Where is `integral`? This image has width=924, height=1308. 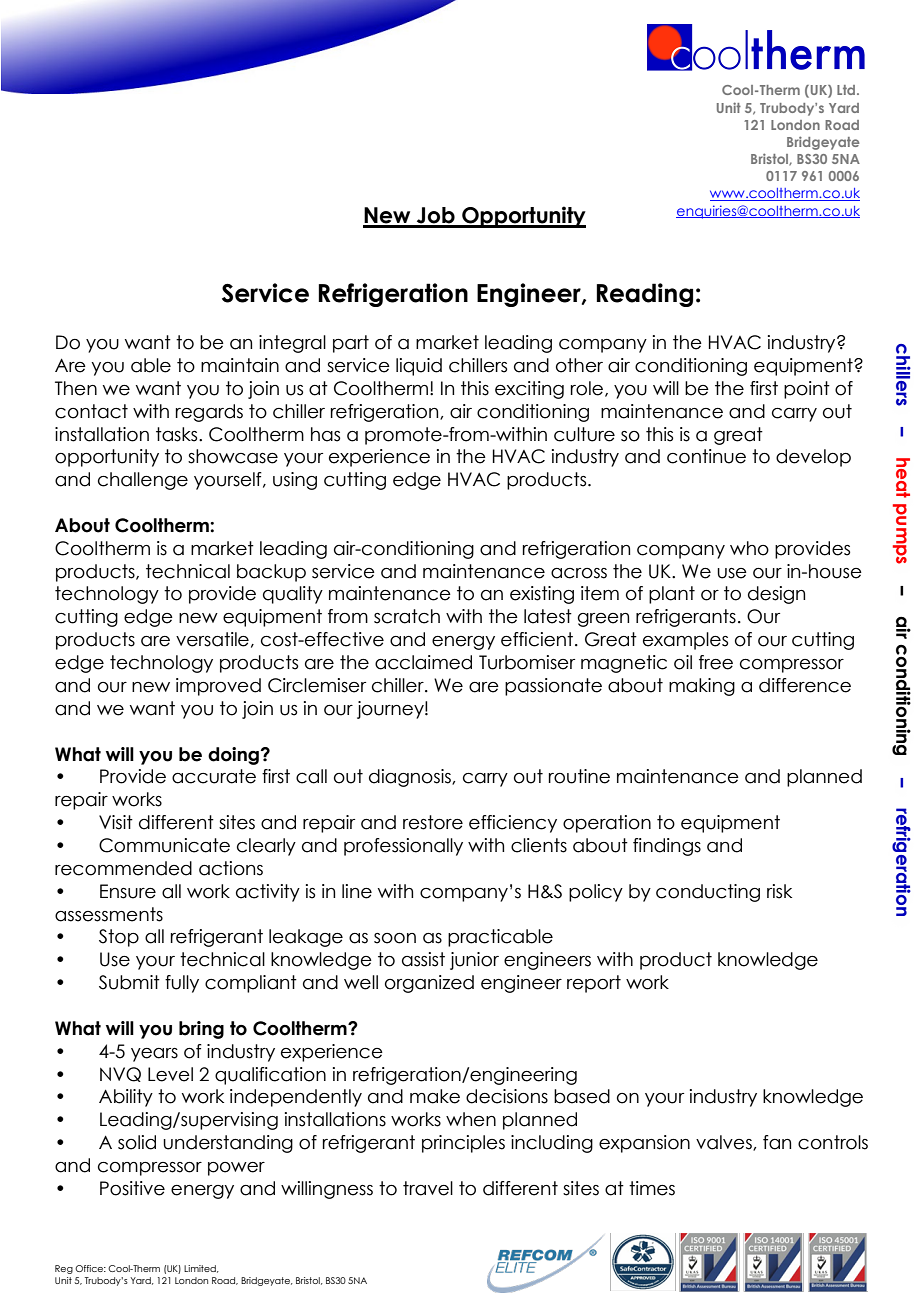 integral is located at coordinates (292, 344).
